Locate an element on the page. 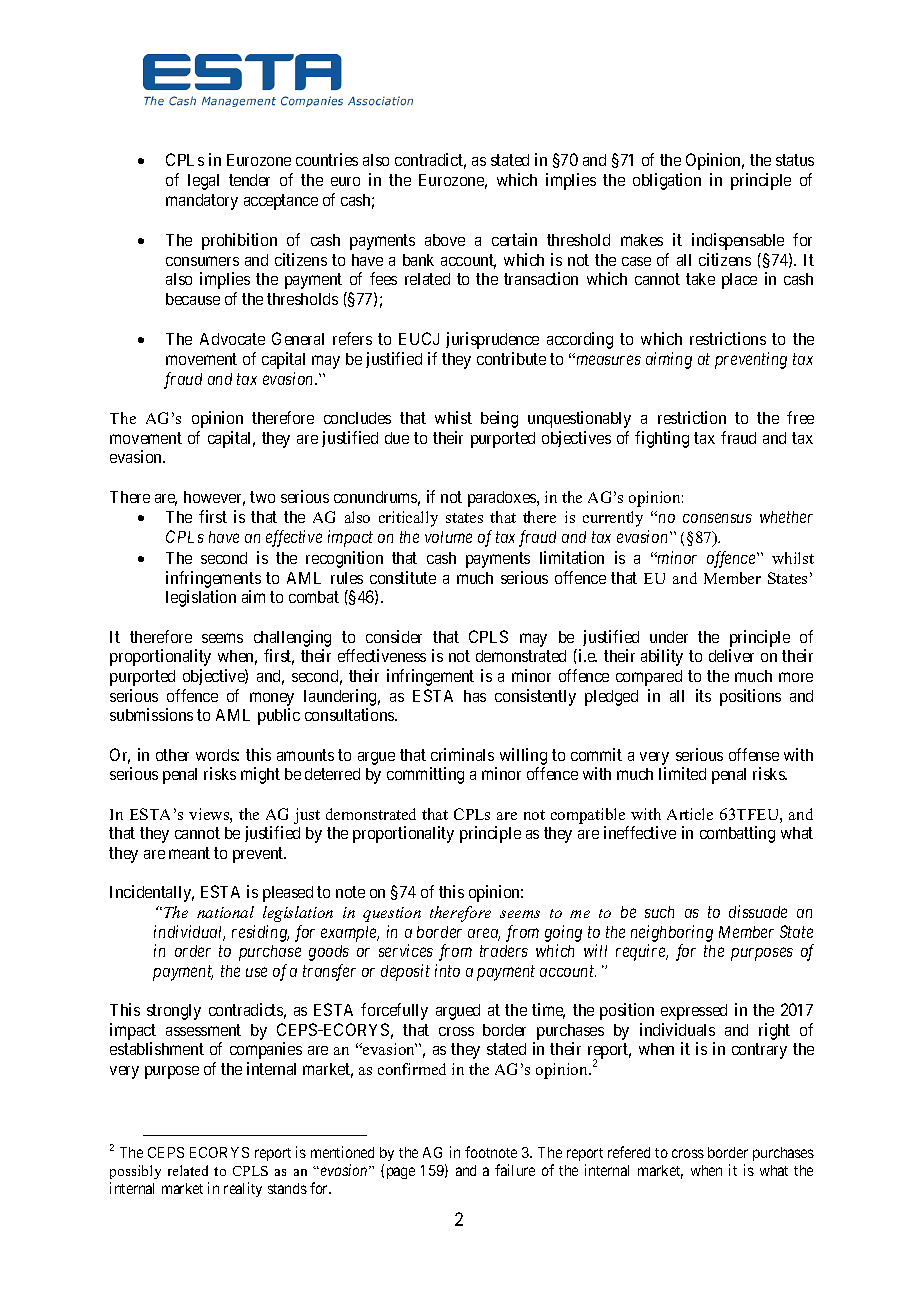  above is located at coordinates (445, 240).
